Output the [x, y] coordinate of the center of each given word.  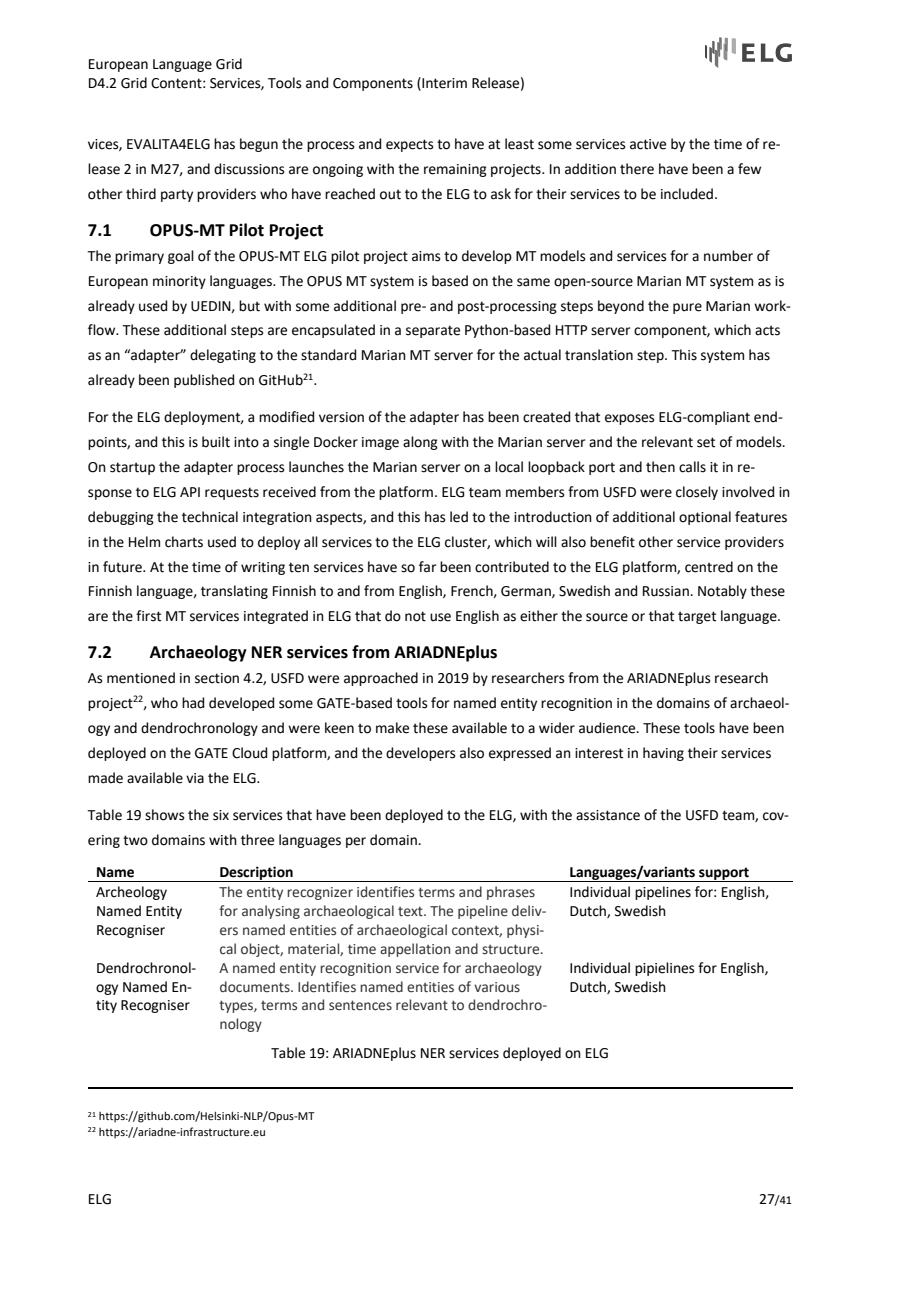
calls [692, 467]
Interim [443, 83]
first [148, 616]
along [420, 443]
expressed [520, 754]
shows [165, 815]
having [663, 754]
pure [687, 308]
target [697, 617]
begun [259, 145]
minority [179, 282]
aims [426, 256]
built [216, 442]
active [648, 144]
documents [256, 987]
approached [381, 679]
